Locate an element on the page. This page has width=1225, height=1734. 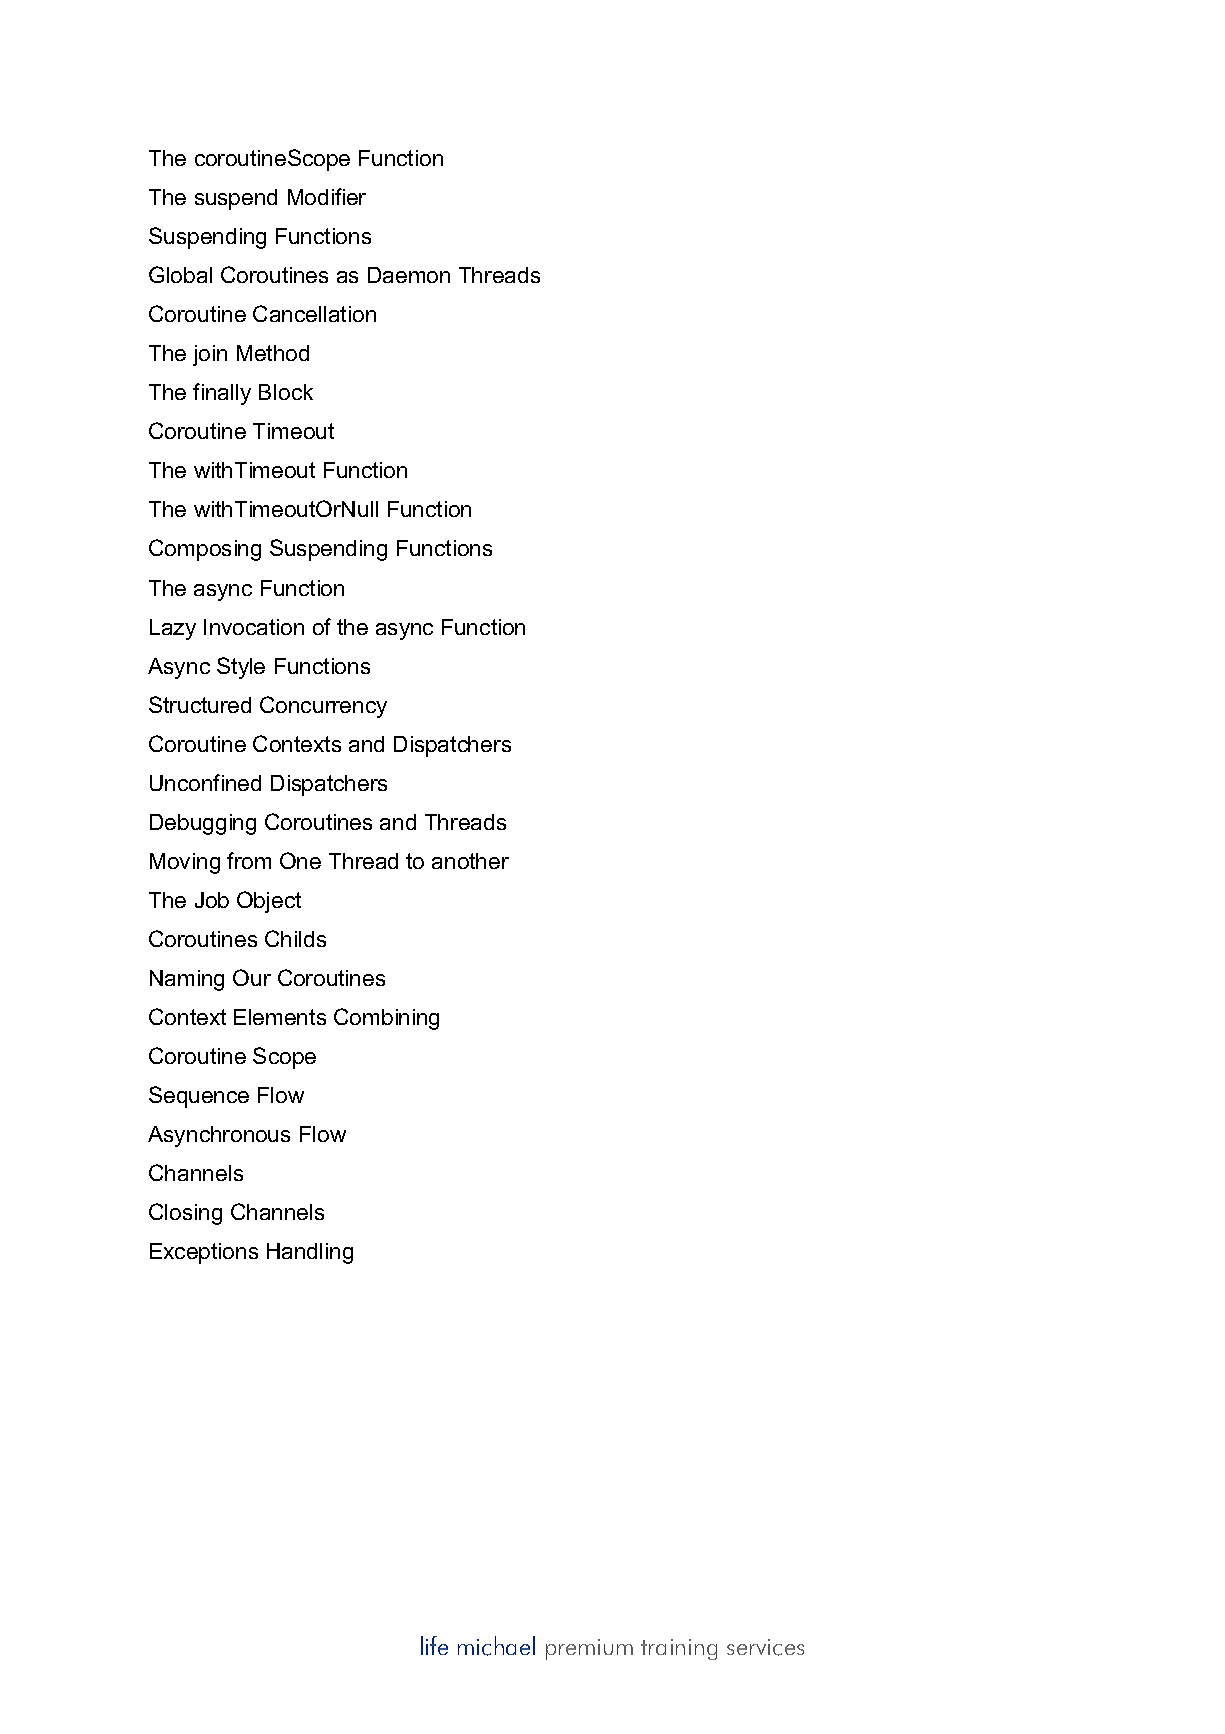
Childs is located at coordinates (295, 938).
